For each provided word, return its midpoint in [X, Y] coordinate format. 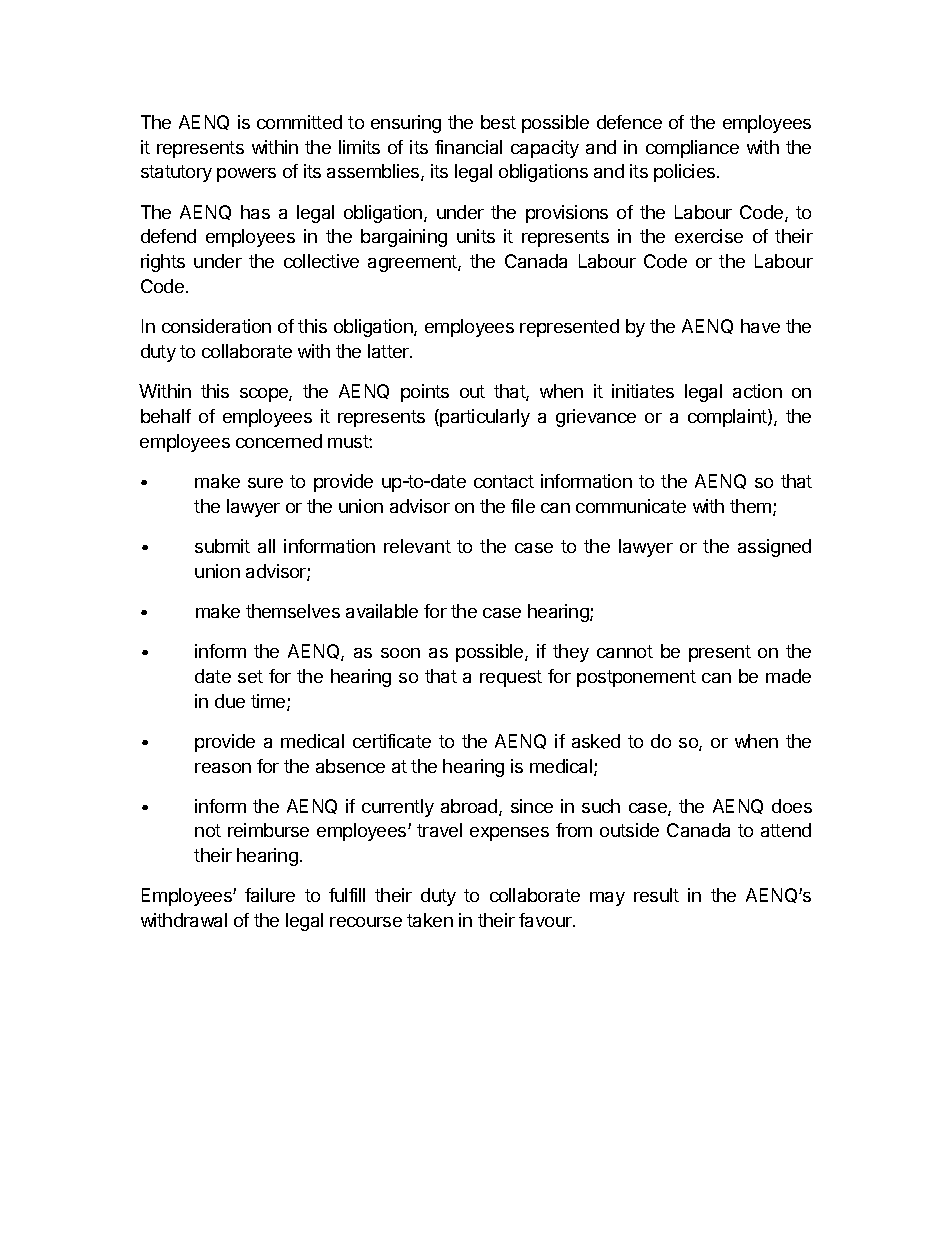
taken [430, 920]
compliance [692, 149]
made [788, 676]
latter [389, 351]
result [656, 895]
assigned [774, 548]
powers [246, 175]
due [230, 701]
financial [468, 147]
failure [270, 895]
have [760, 326]
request [511, 678]
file [523, 506]
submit [222, 546]
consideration [216, 326]
